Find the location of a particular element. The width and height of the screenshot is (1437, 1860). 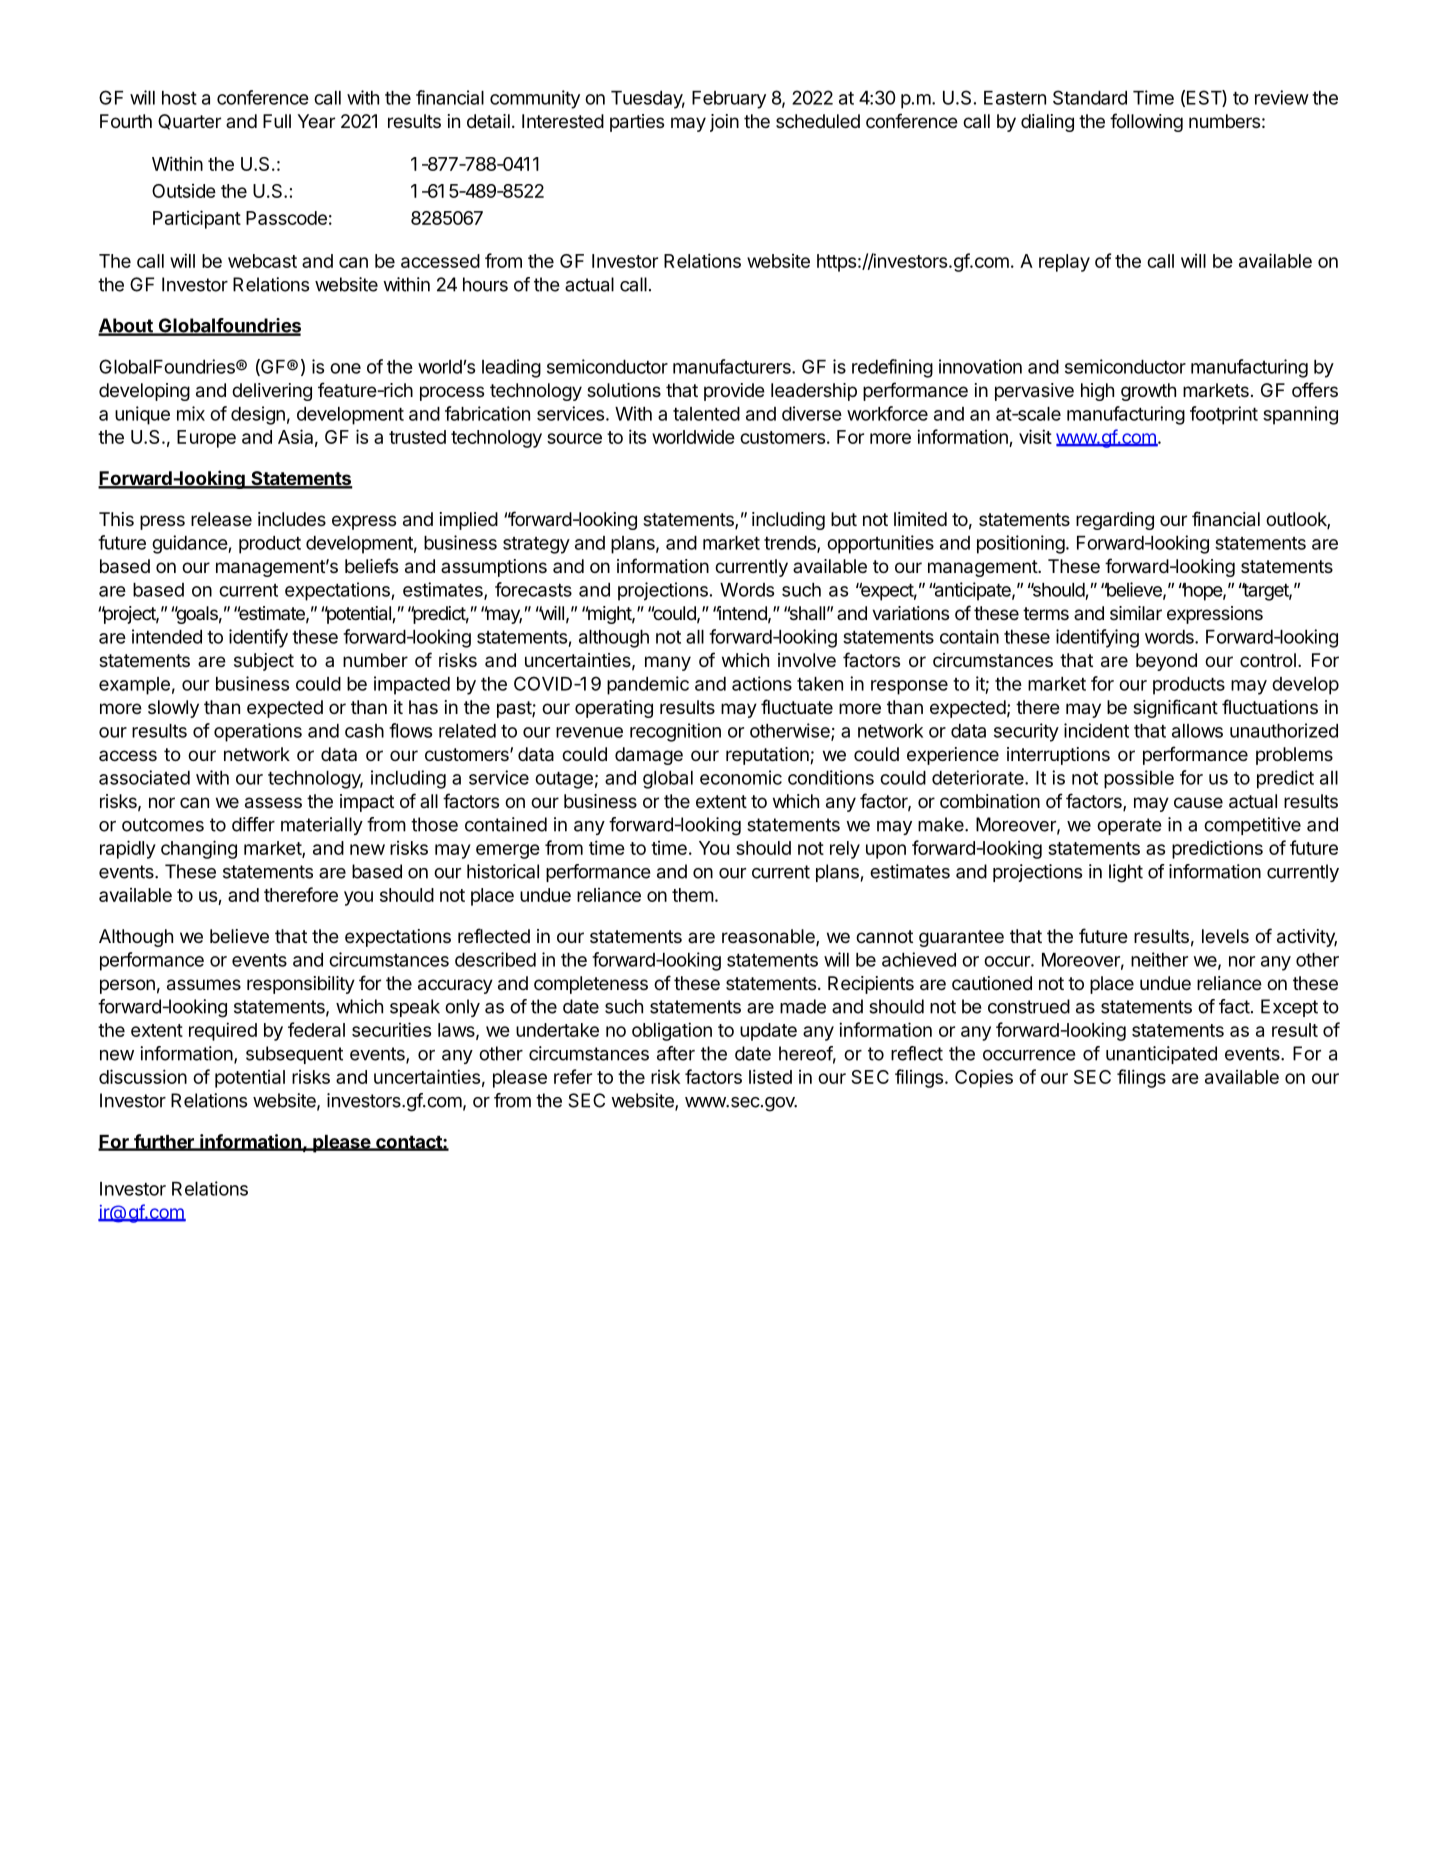

join is located at coordinates (724, 123).
